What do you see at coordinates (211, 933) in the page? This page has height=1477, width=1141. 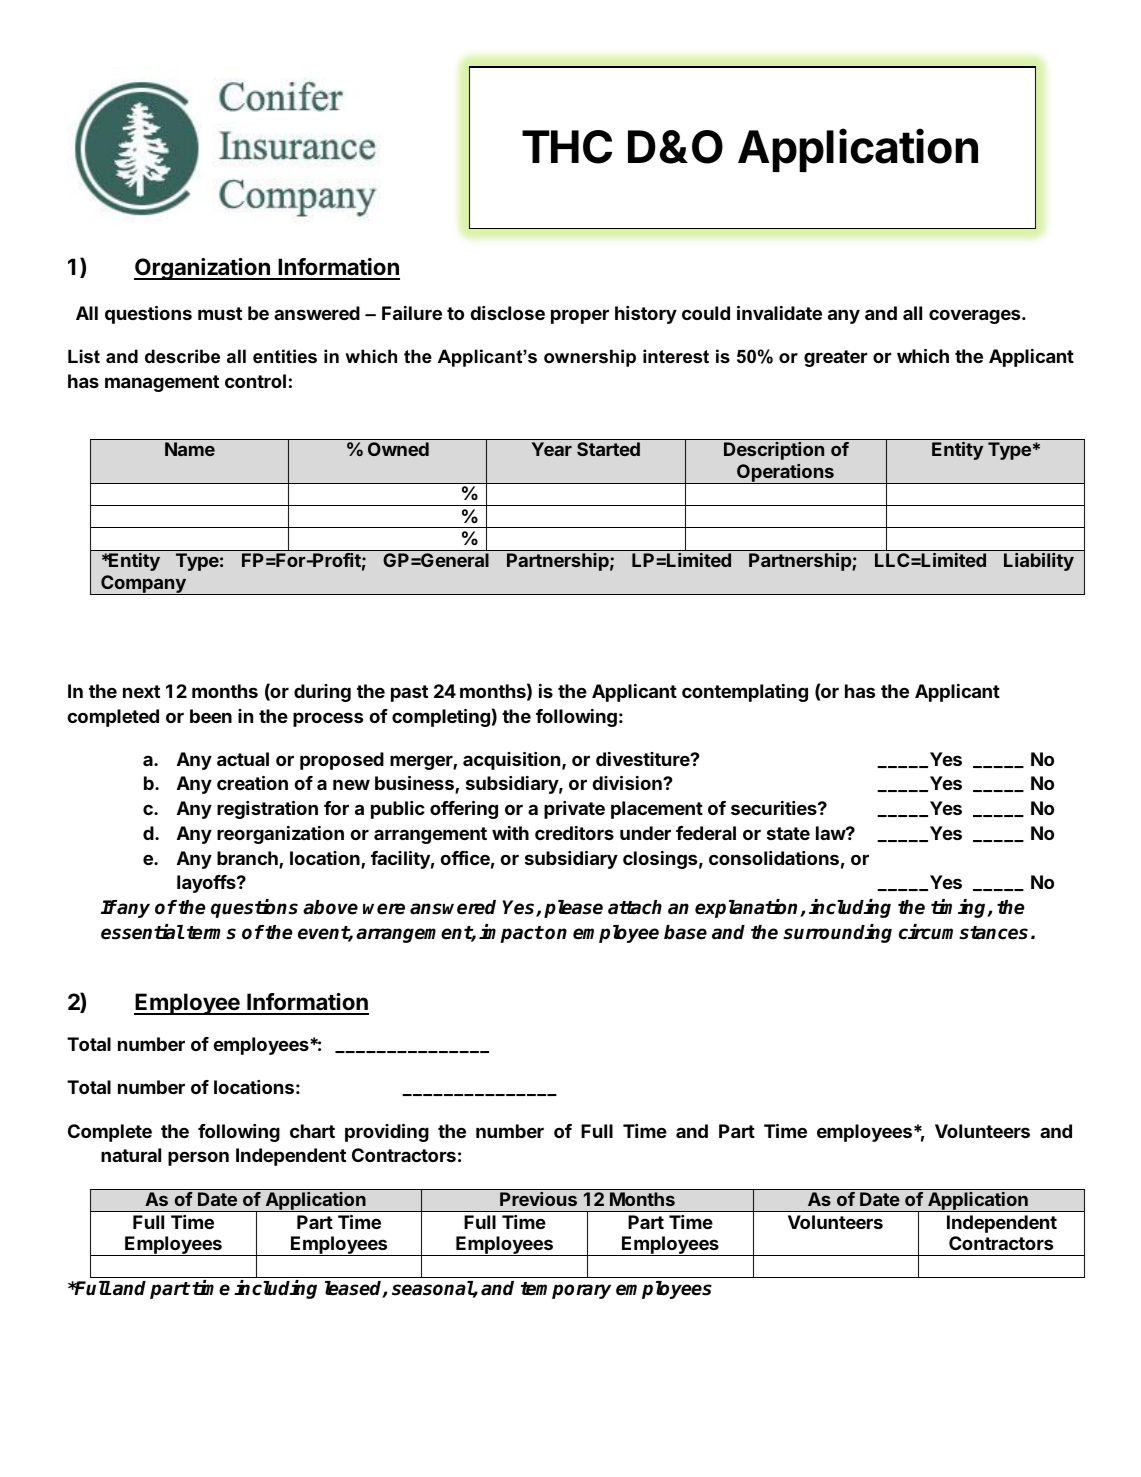 I see `terms` at bounding box center [211, 933].
